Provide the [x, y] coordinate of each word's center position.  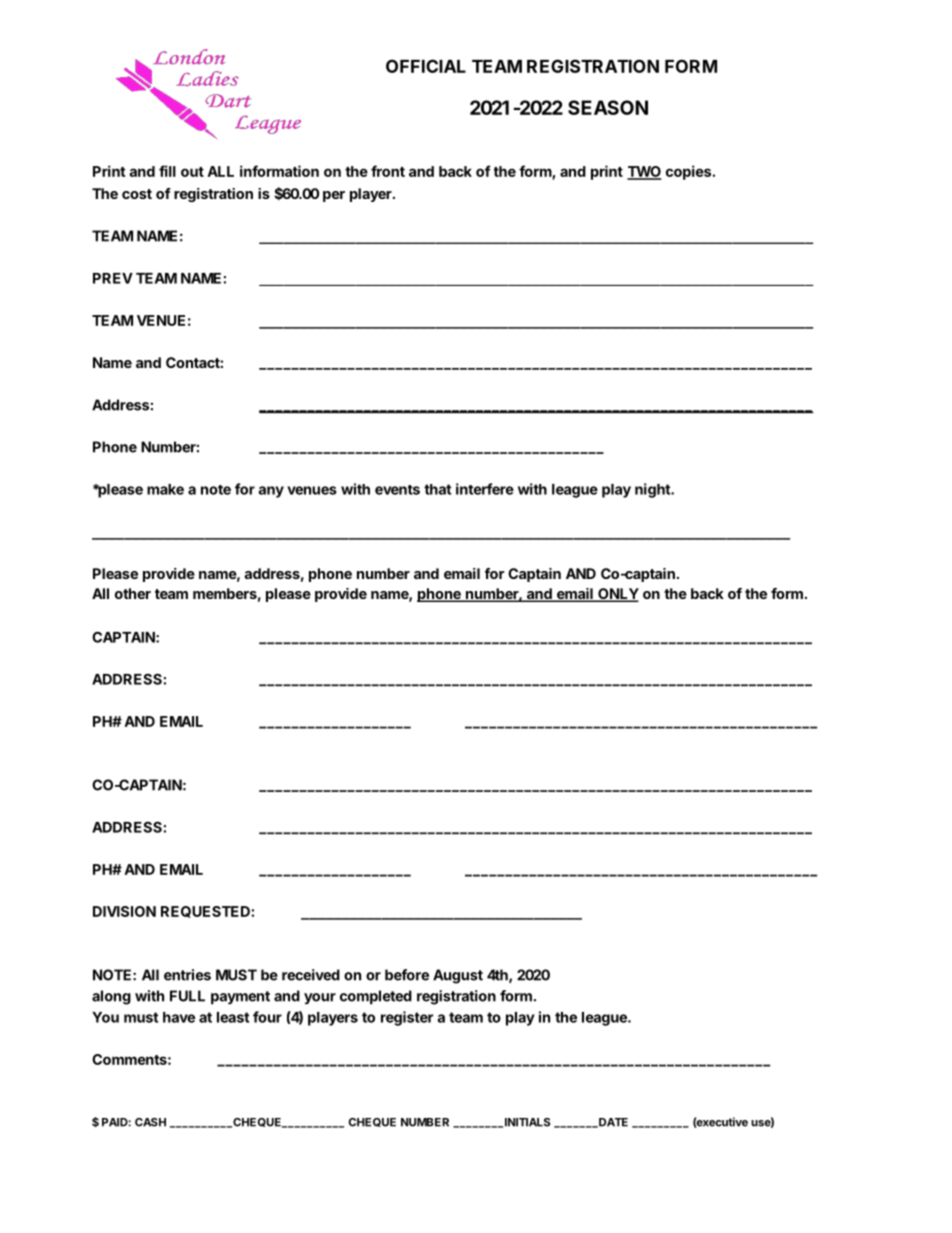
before [407, 975]
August [458, 976]
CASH [150, 1122]
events [397, 490]
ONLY [617, 595]
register [407, 1018]
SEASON [608, 107]
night [653, 490]
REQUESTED [205, 912]
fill [167, 171]
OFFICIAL [426, 66]
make [165, 489]
